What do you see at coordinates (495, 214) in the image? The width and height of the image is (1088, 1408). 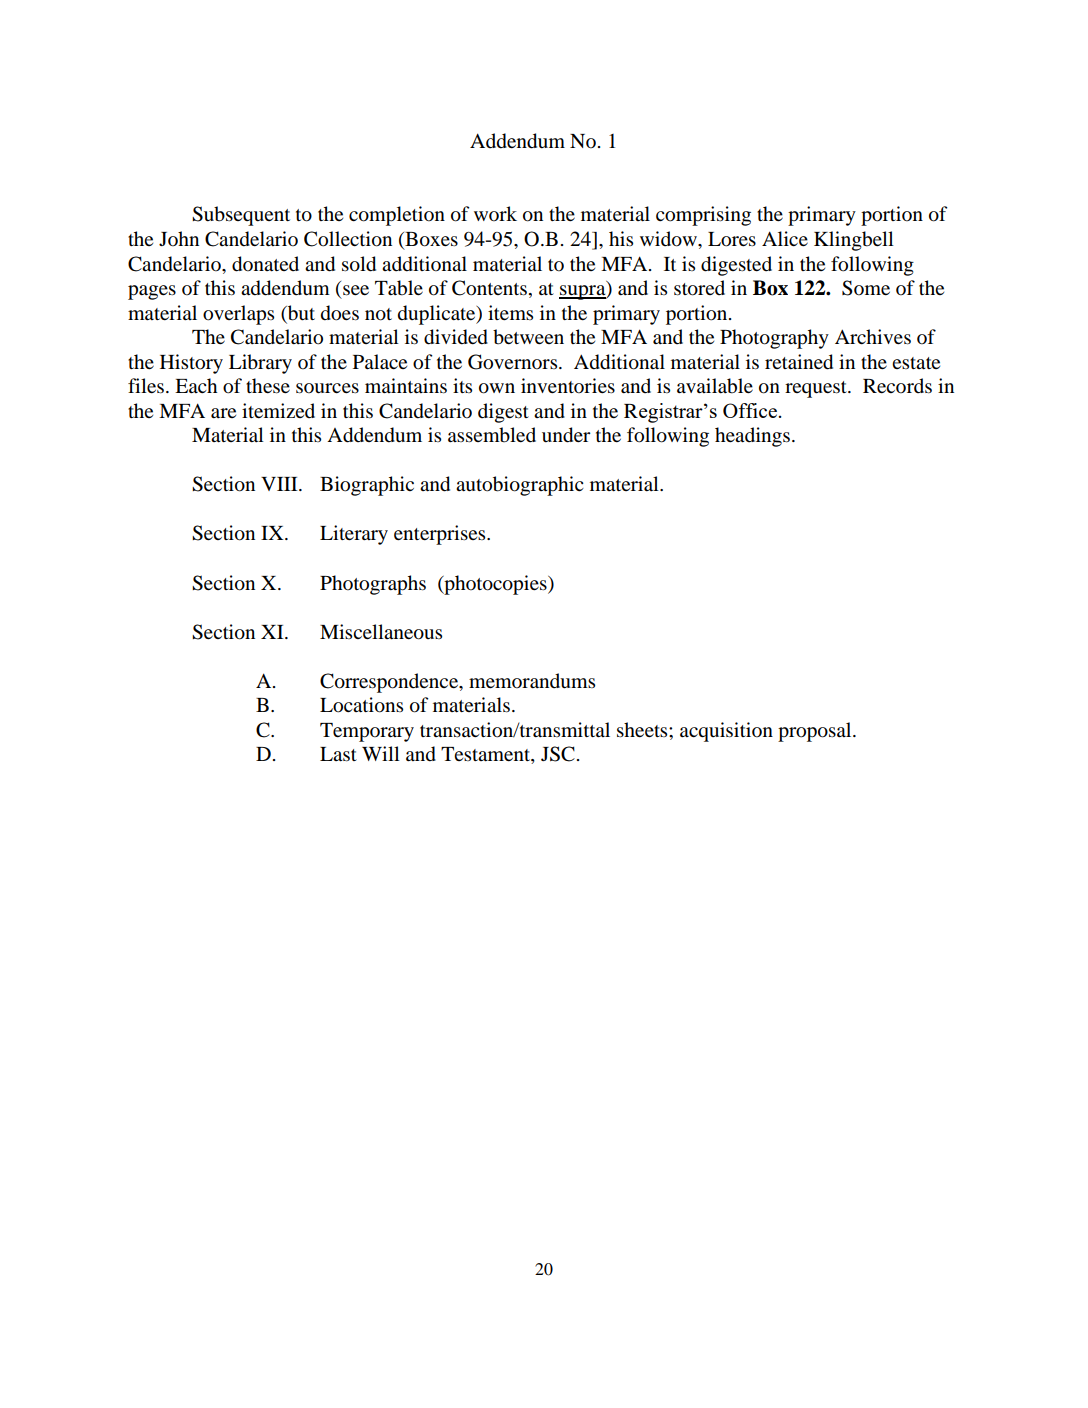 I see `work` at bounding box center [495, 214].
